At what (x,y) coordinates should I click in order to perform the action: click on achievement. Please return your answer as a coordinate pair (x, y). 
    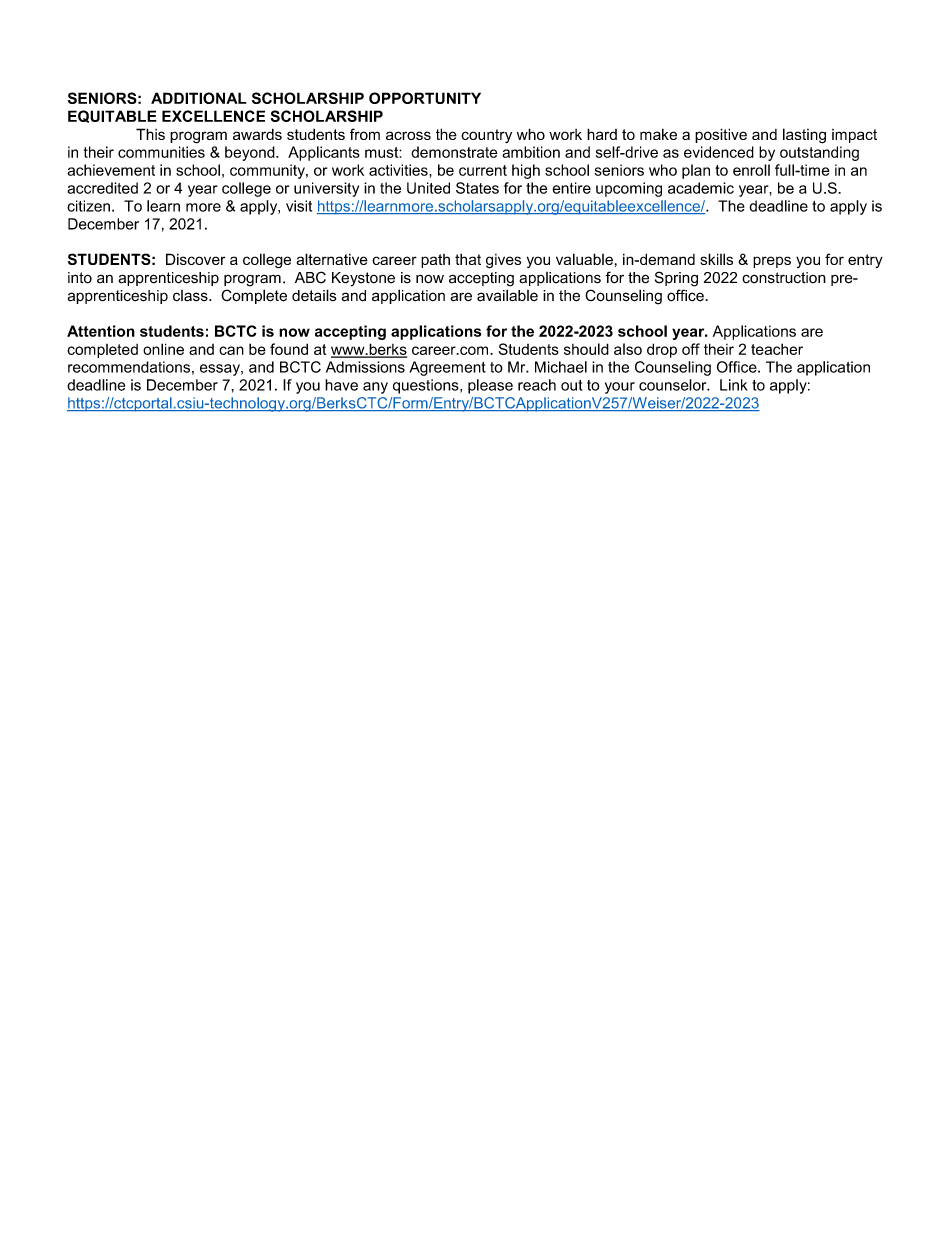
    Looking at the image, I should click on (111, 170).
